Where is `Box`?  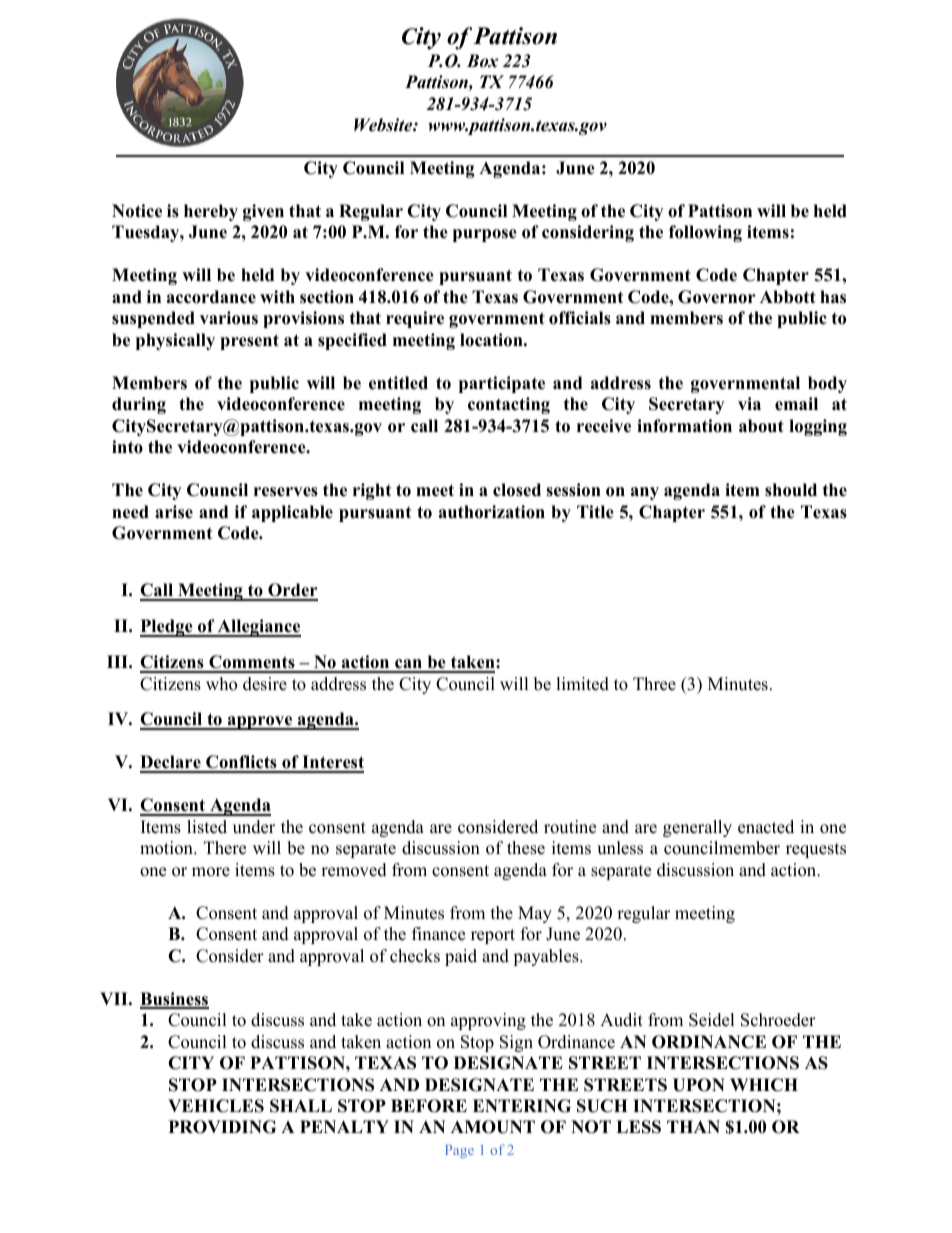 Box is located at coordinates (482, 61).
